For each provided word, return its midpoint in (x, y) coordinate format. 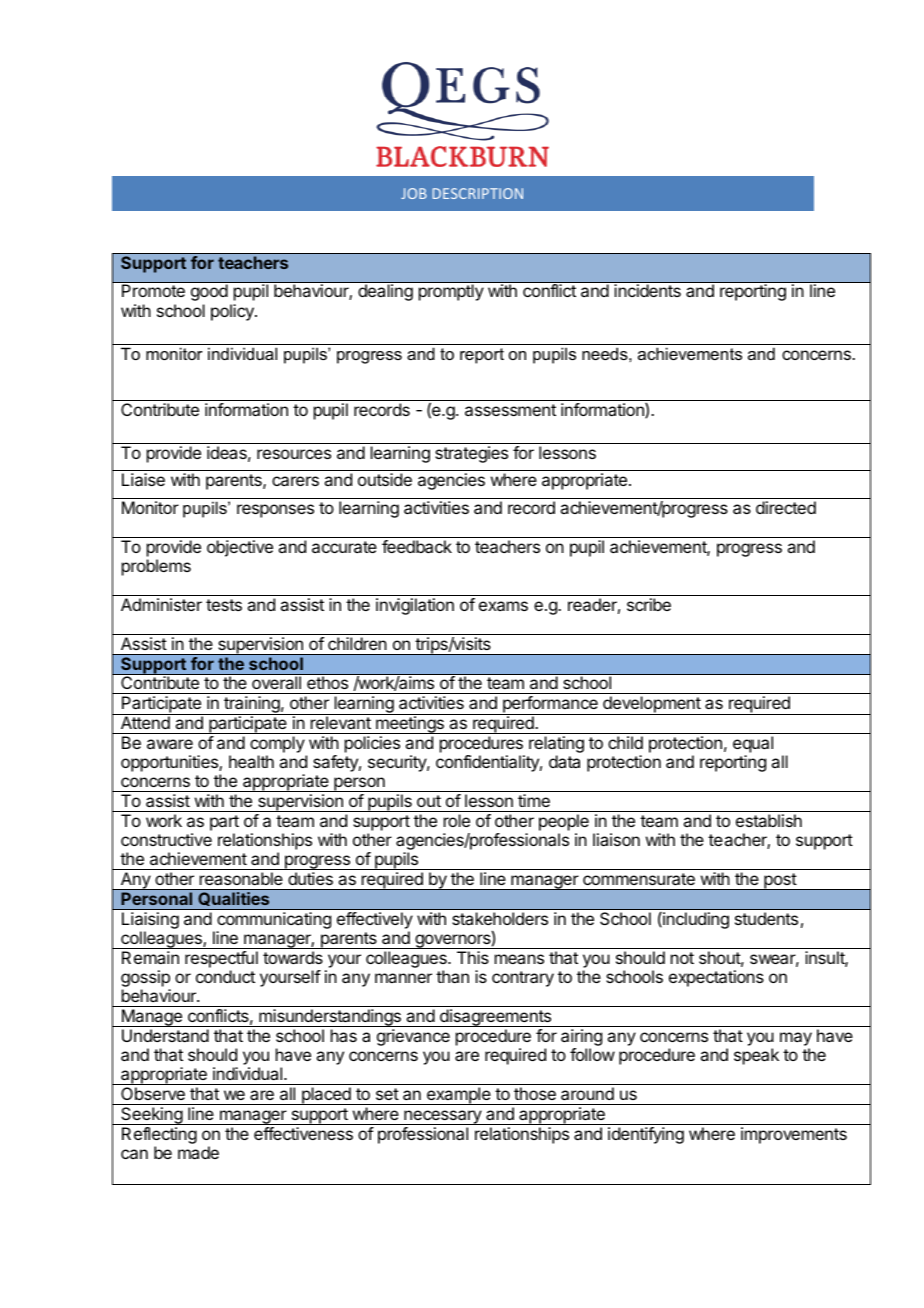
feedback (417, 546)
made (198, 1152)
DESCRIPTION (478, 193)
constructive (166, 839)
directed (786, 507)
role (457, 820)
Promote (153, 290)
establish (769, 820)
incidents (648, 290)
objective (240, 548)
